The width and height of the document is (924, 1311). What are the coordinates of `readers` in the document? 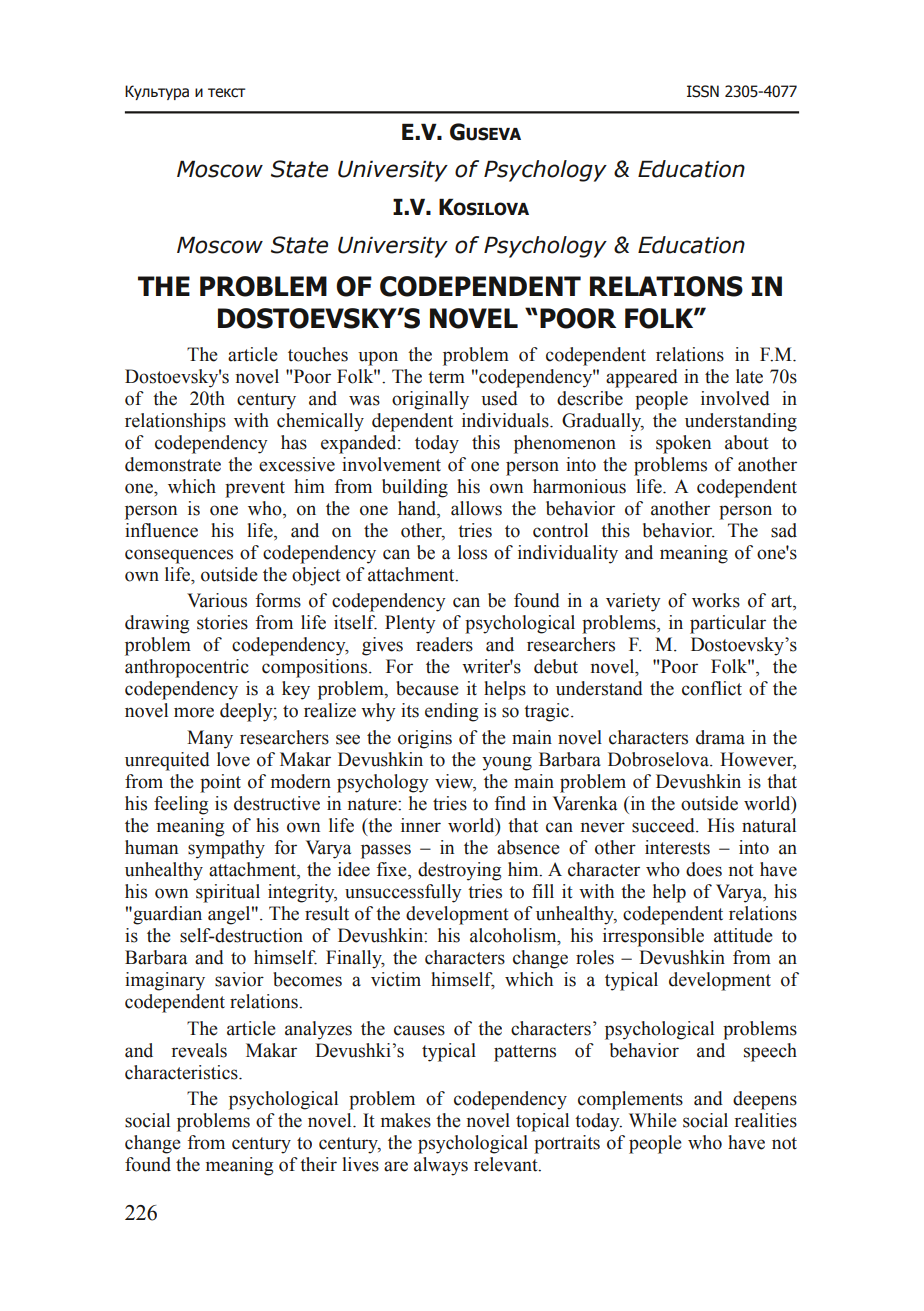 It's located at (444, 644).
